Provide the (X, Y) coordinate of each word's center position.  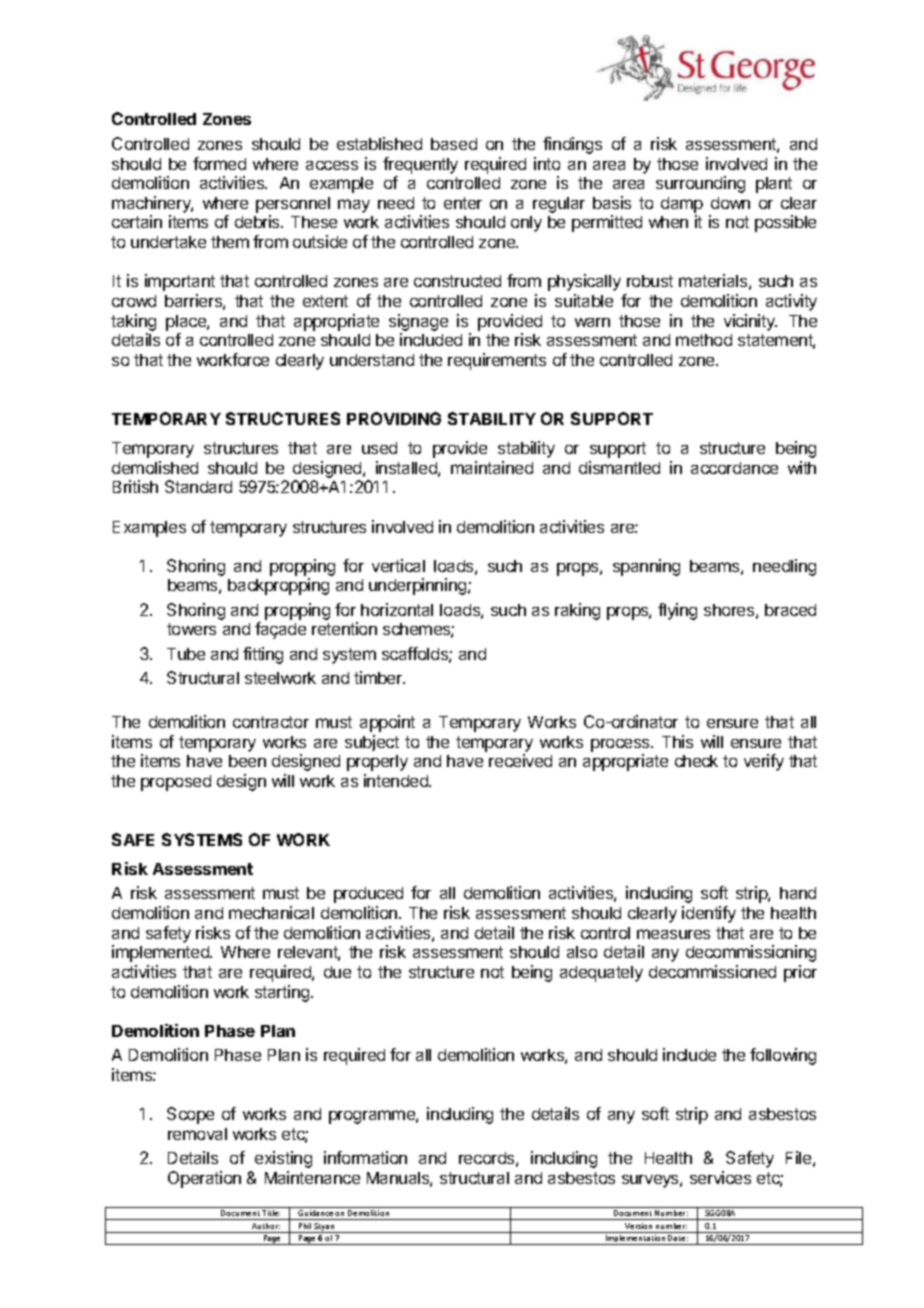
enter (463, 203)
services (720, 1177)
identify (709, 914)
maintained (492, 467)
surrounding (700, 184)
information (365, 1157)
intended (397, 780)
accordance (734, 468)
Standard (198, 486)
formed (219, 163)
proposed (176, 783)
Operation (204, 1179)
